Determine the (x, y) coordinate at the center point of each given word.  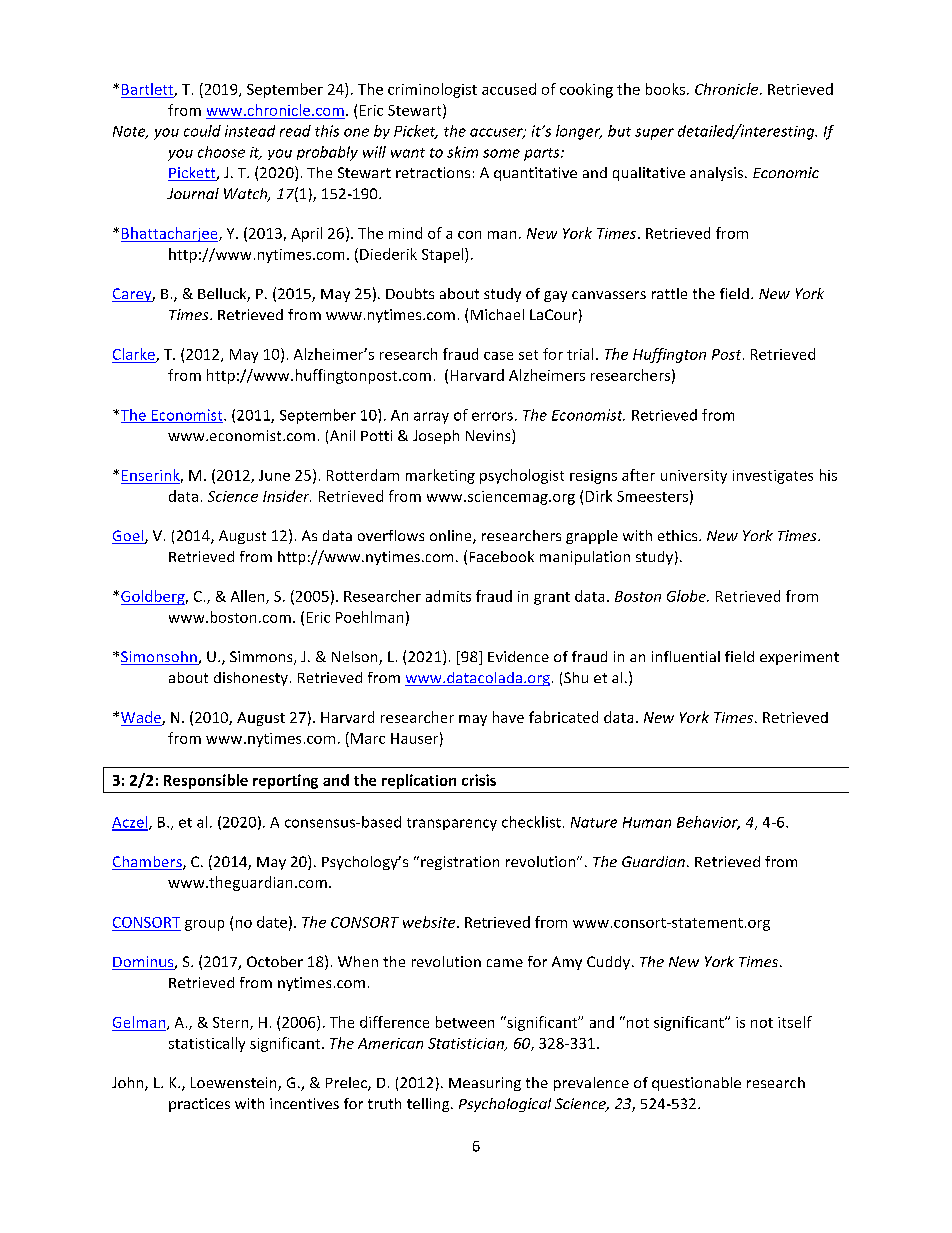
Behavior (708, 823)
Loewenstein (235, 1084)
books (665, 89)
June (274, 475)
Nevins (489, 436)
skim (462, 152)
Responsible (206, 781)
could (202, 131)
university (694, 477)
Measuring (485, 1084)
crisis (479, 780)
